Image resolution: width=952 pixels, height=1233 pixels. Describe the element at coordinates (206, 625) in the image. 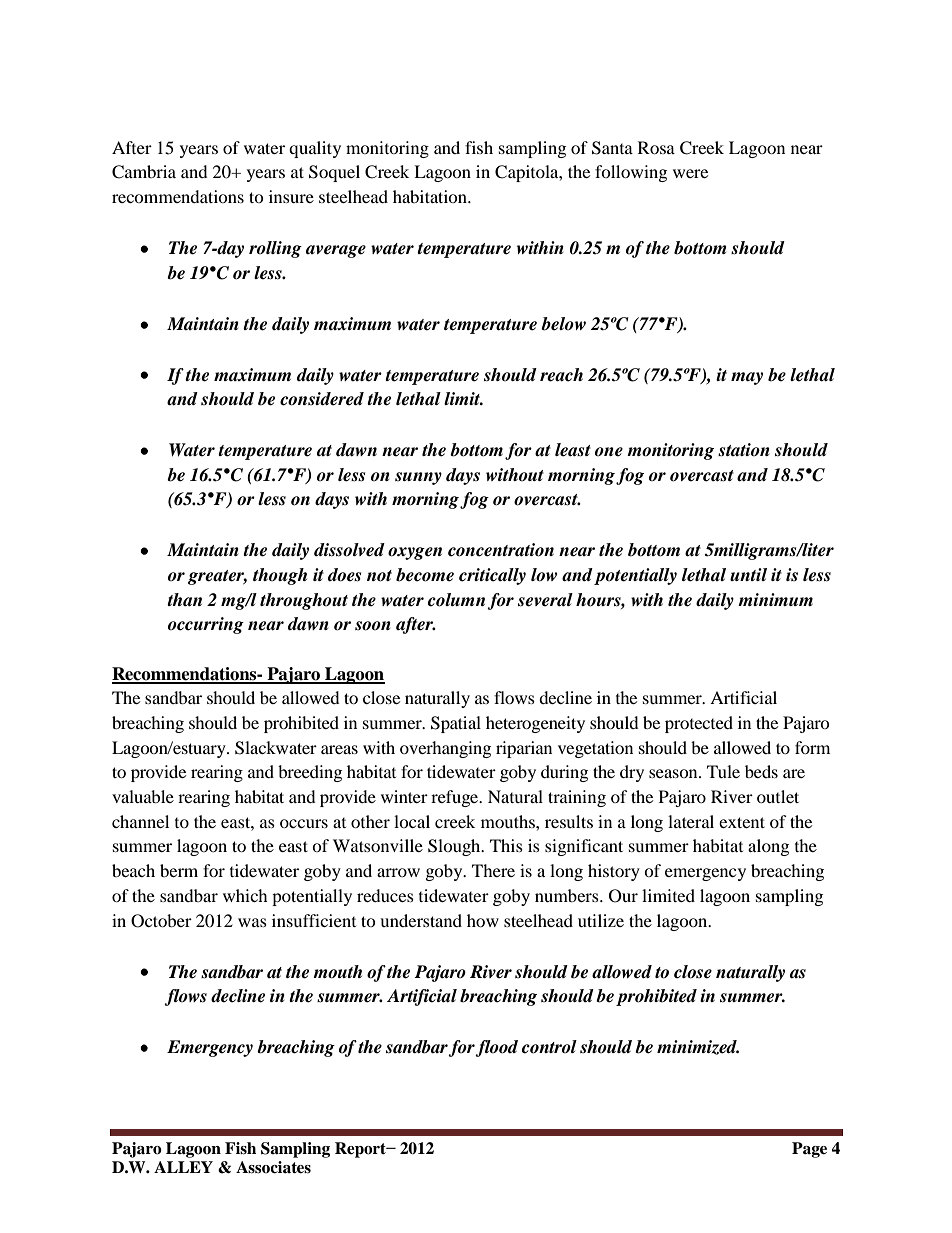

I see `occurring` at that location.
